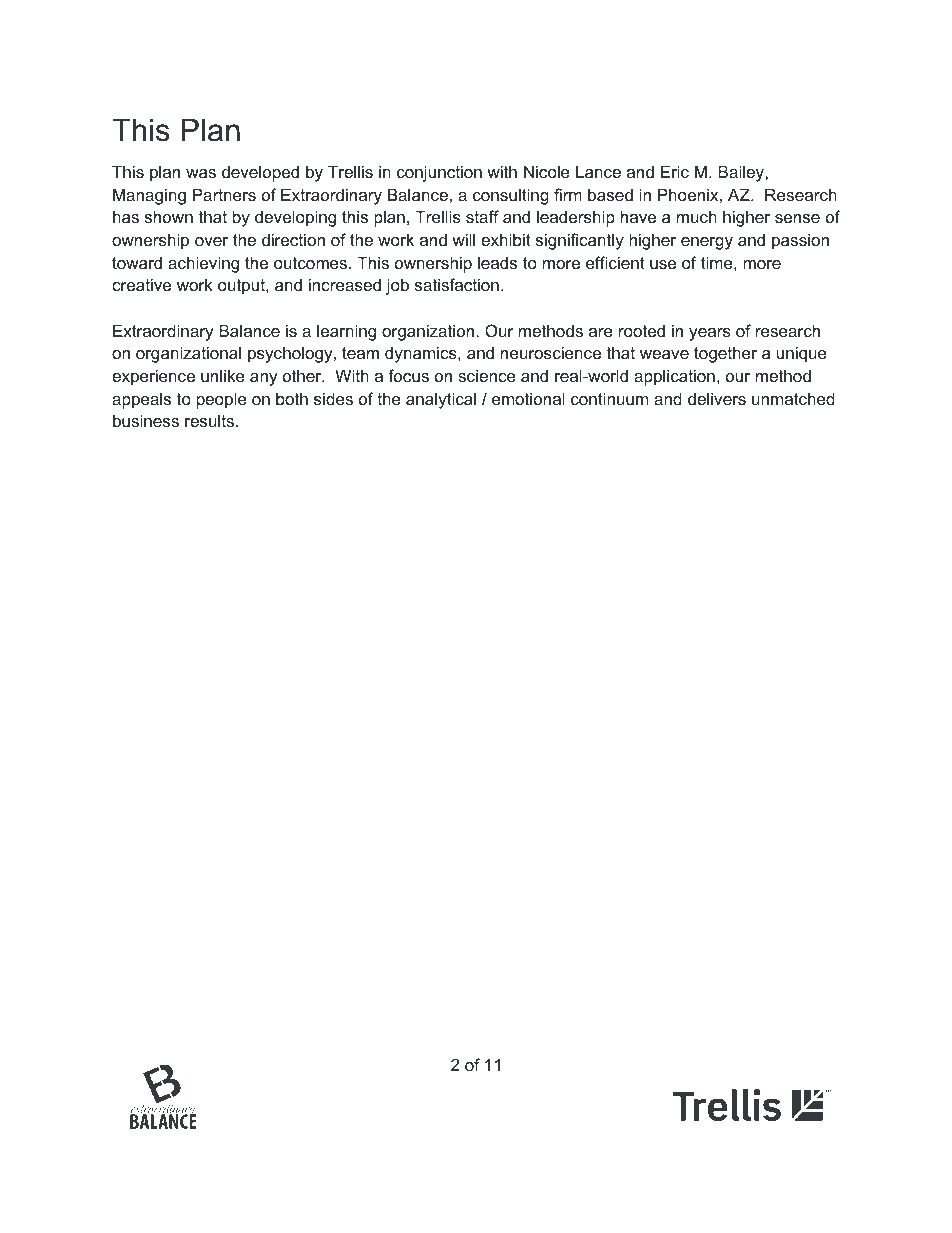 The height and width of the image is (1233, 952). What do you see at coordinates (201, 173) in the image?
I see `was` at bounding box center [201, 173].
